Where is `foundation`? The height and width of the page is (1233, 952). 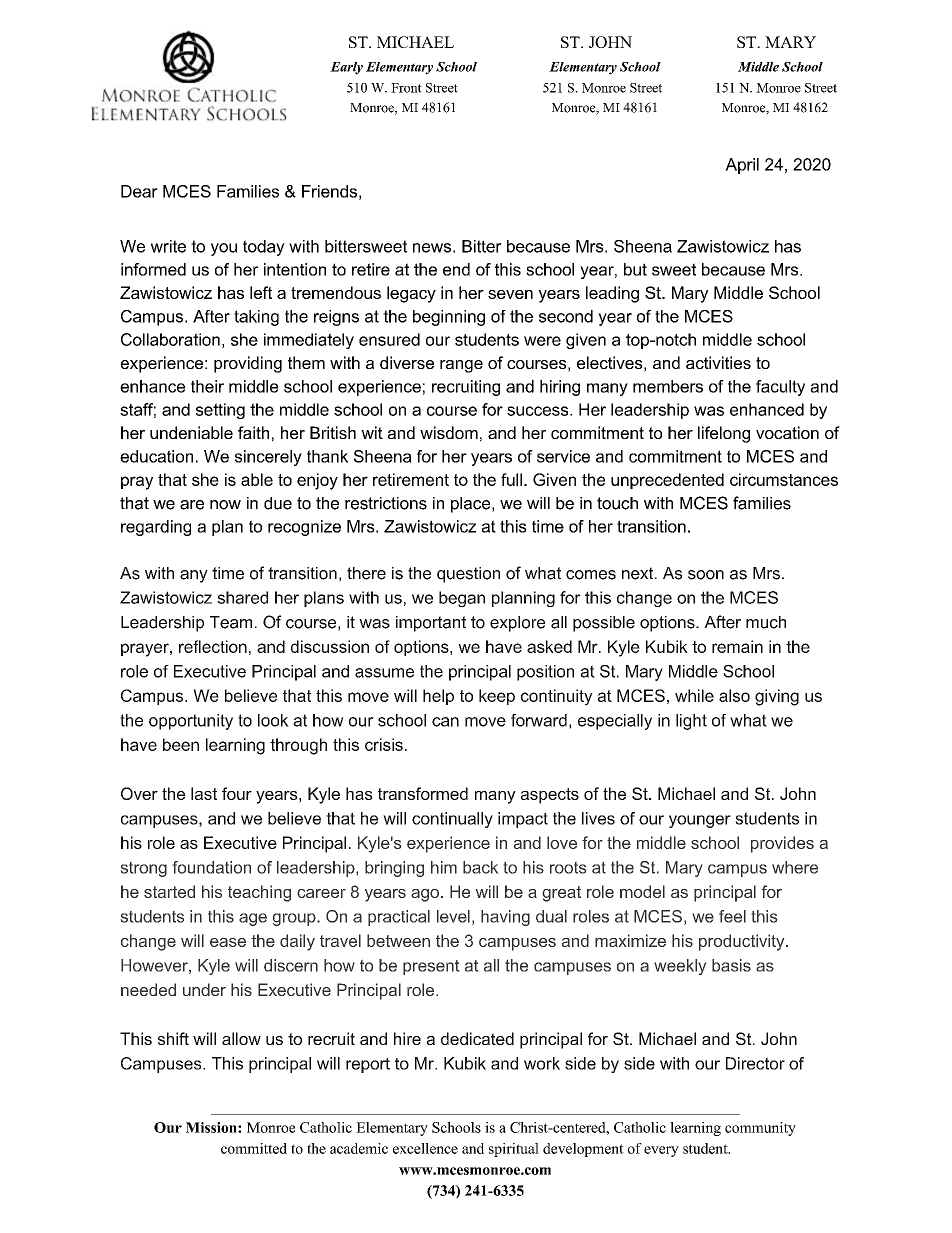 foundation is located at coordinates (212, 867).
